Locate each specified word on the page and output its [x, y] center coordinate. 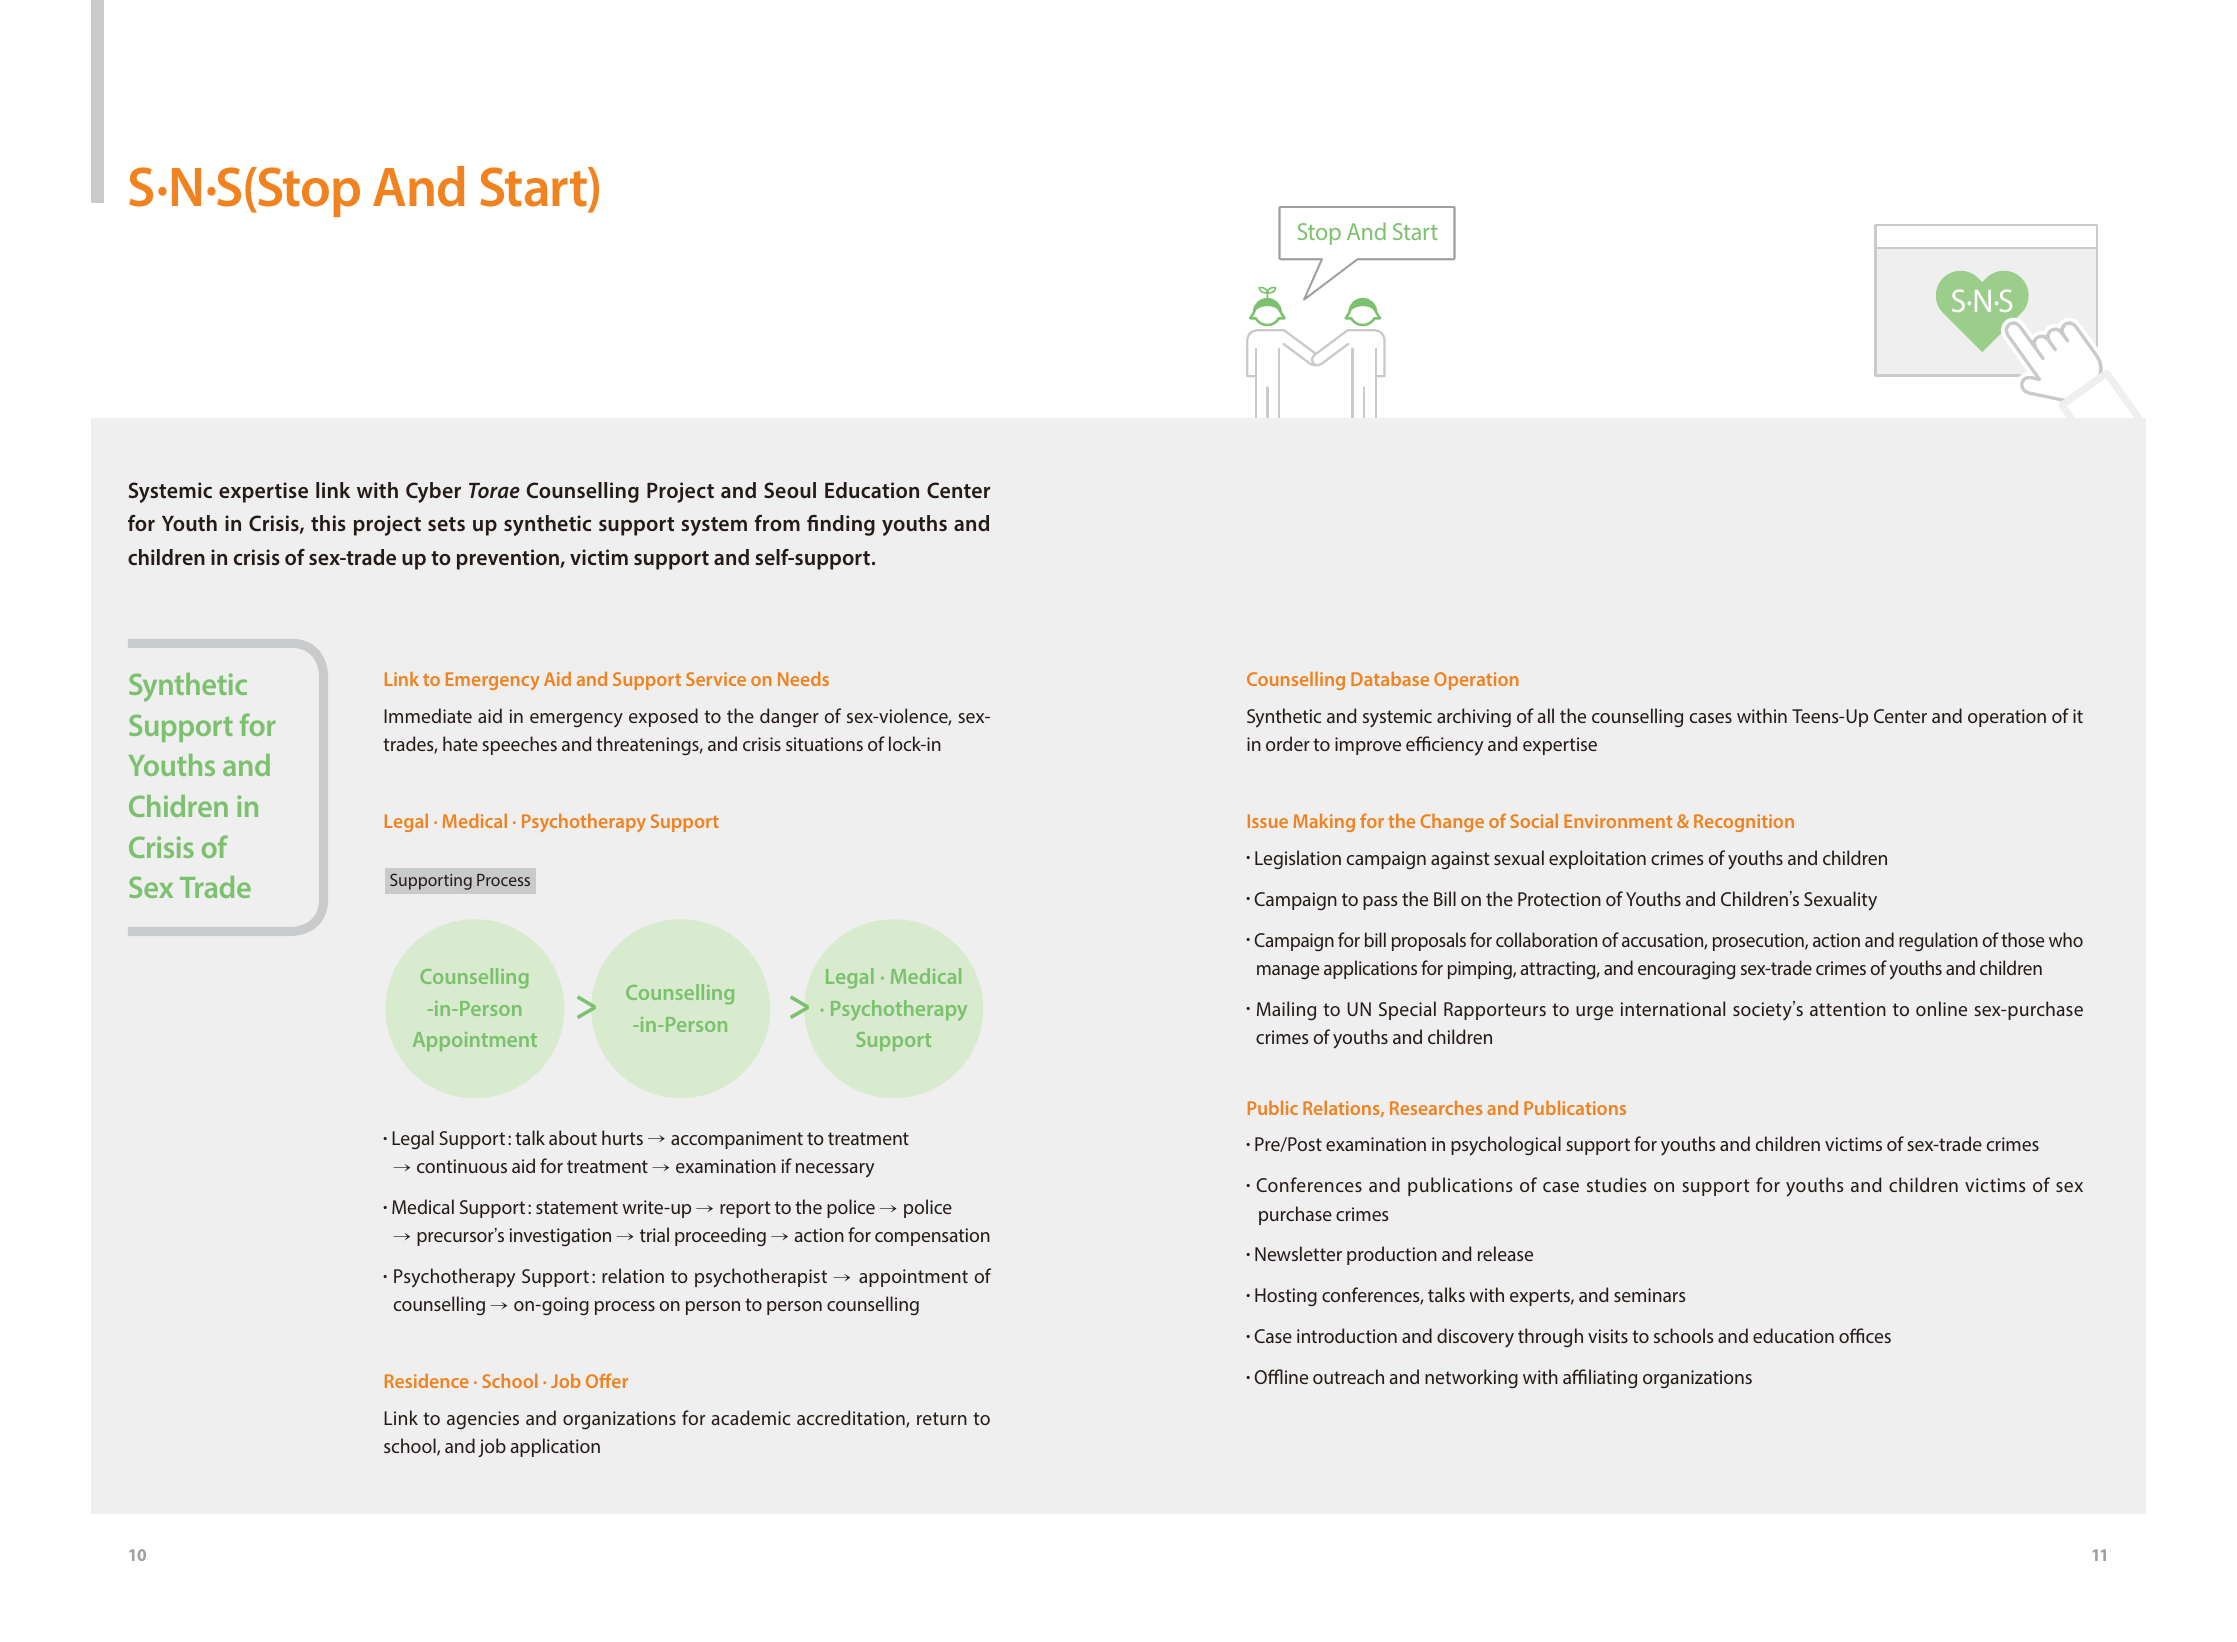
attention [1848, 1009]
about [573, 1137]
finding [841, 525]
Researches [1436, 1108]
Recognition [1744, 823]
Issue [1268, 821]
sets [446, 524]
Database [1390, 679]
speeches [519, 745]
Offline [1281, 1376]
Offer [607, 1380]
